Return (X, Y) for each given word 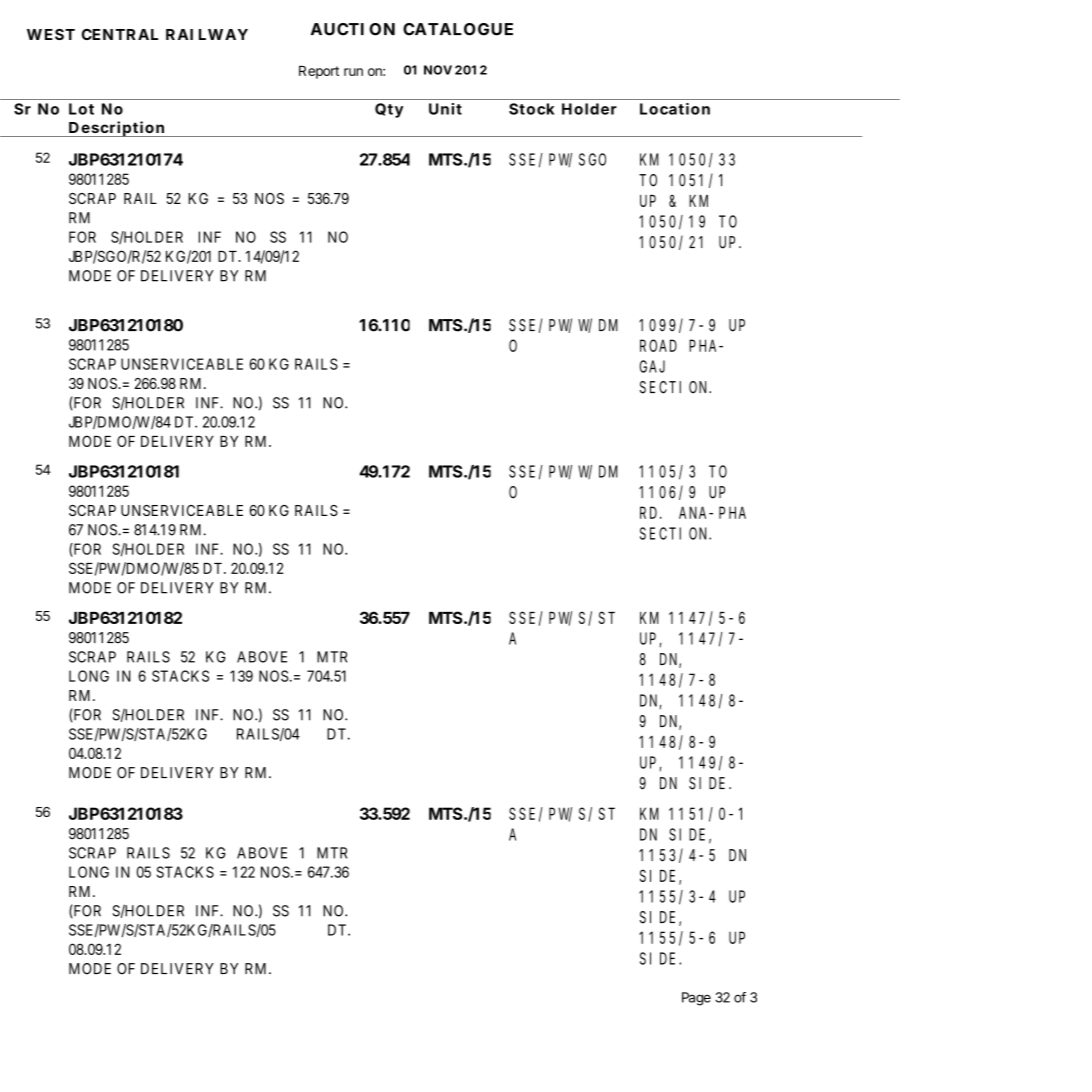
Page (696, 999)
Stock (532, 109)
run (353, 72)
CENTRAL (120, 34)
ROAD (658, 346)
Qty (389, 110)
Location (675, 109)
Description (116, 129)
